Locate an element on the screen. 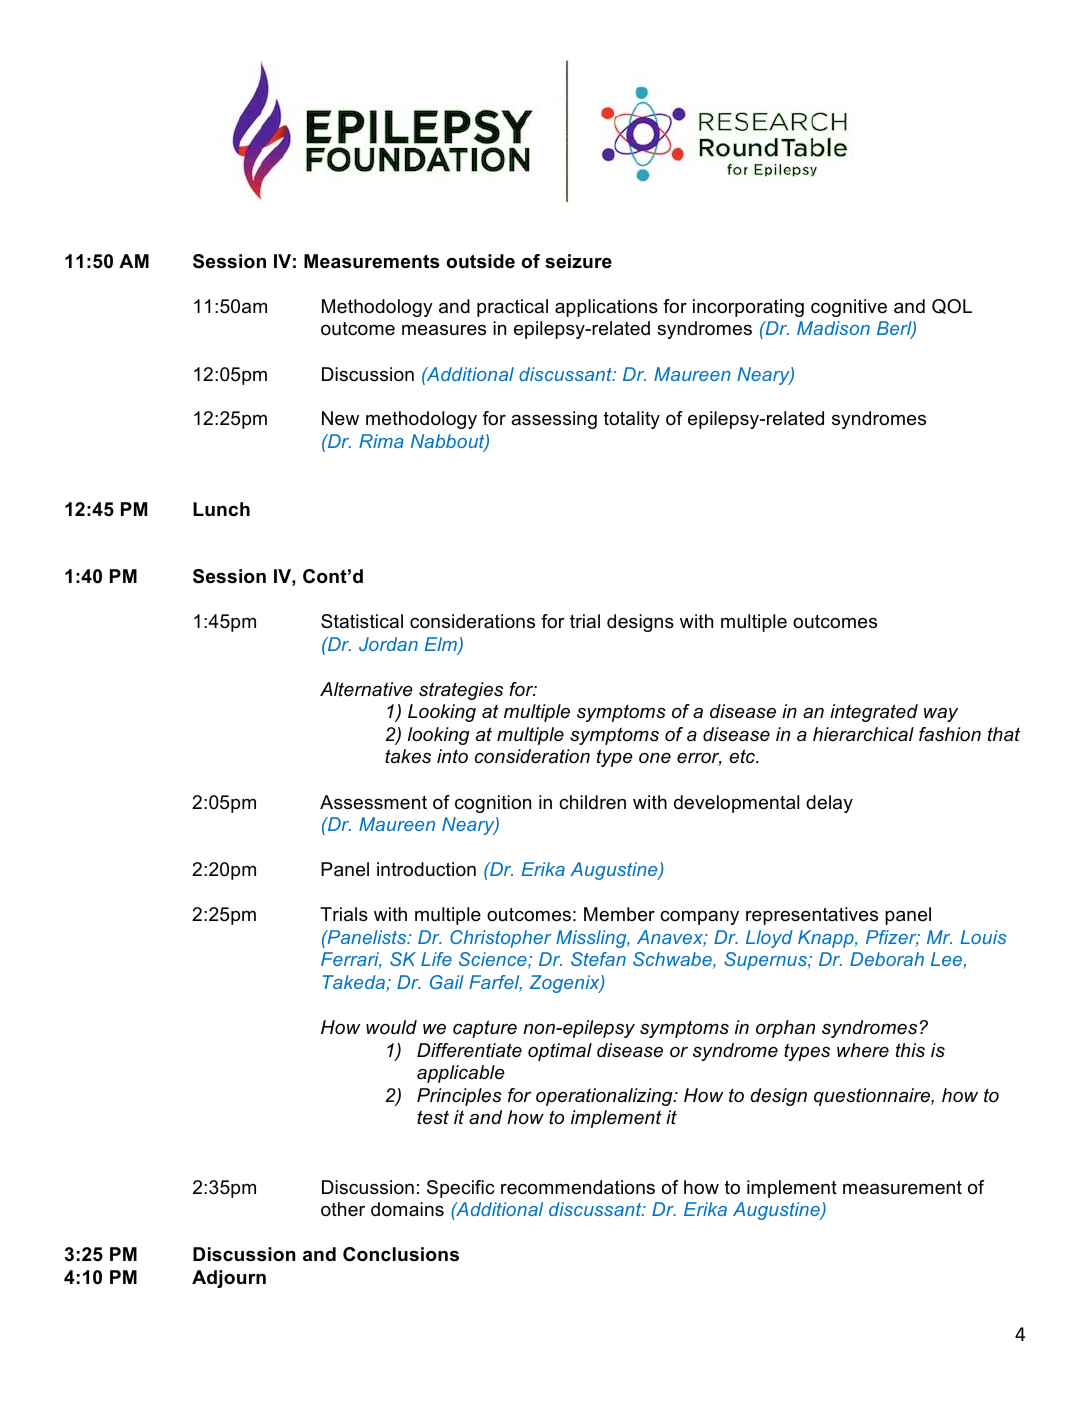 Image resolution: width=1090 pixels, height=1411 pixels. this is located at coordinates (910, 1050).
